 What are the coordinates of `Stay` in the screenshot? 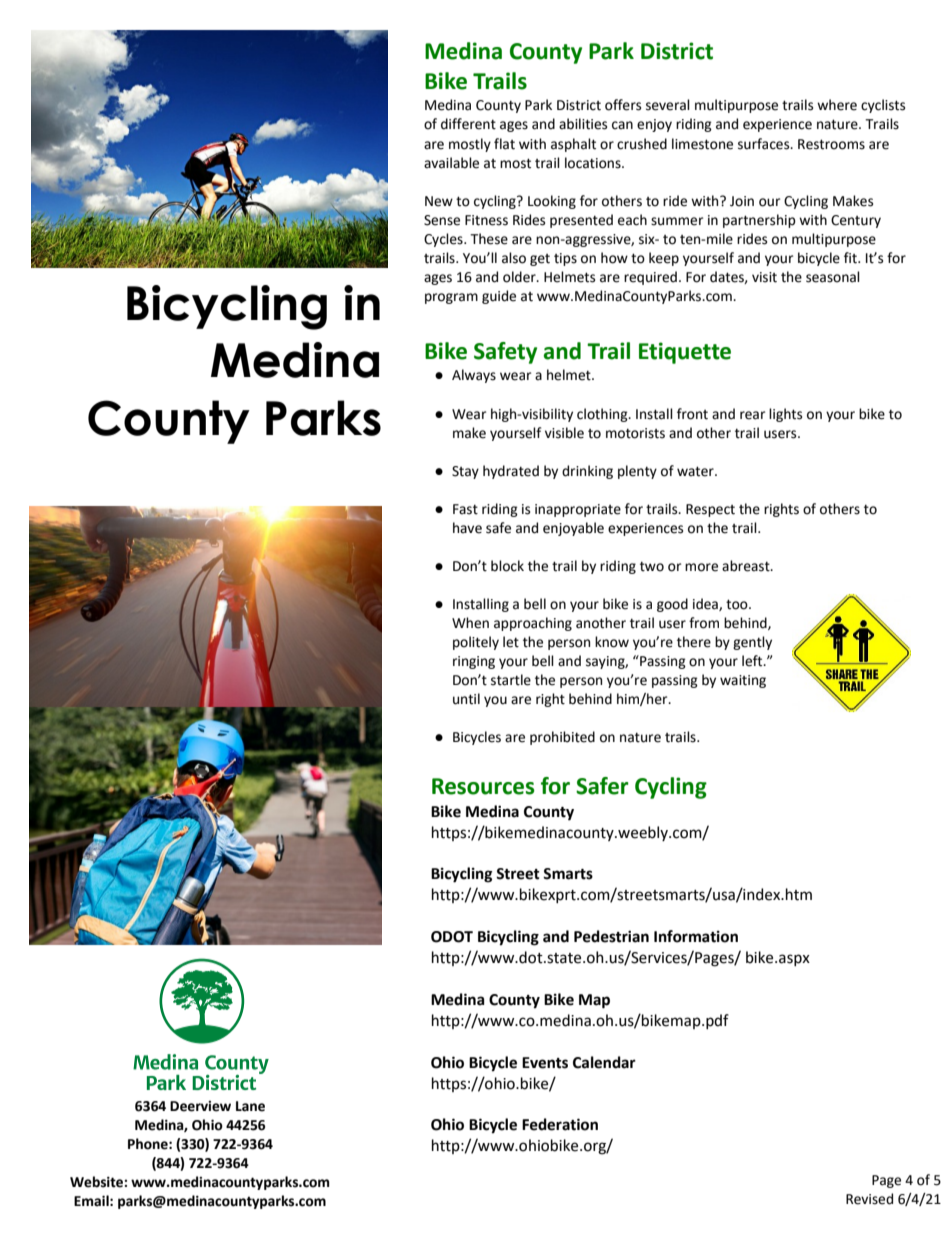 It's located at (465, 472).
